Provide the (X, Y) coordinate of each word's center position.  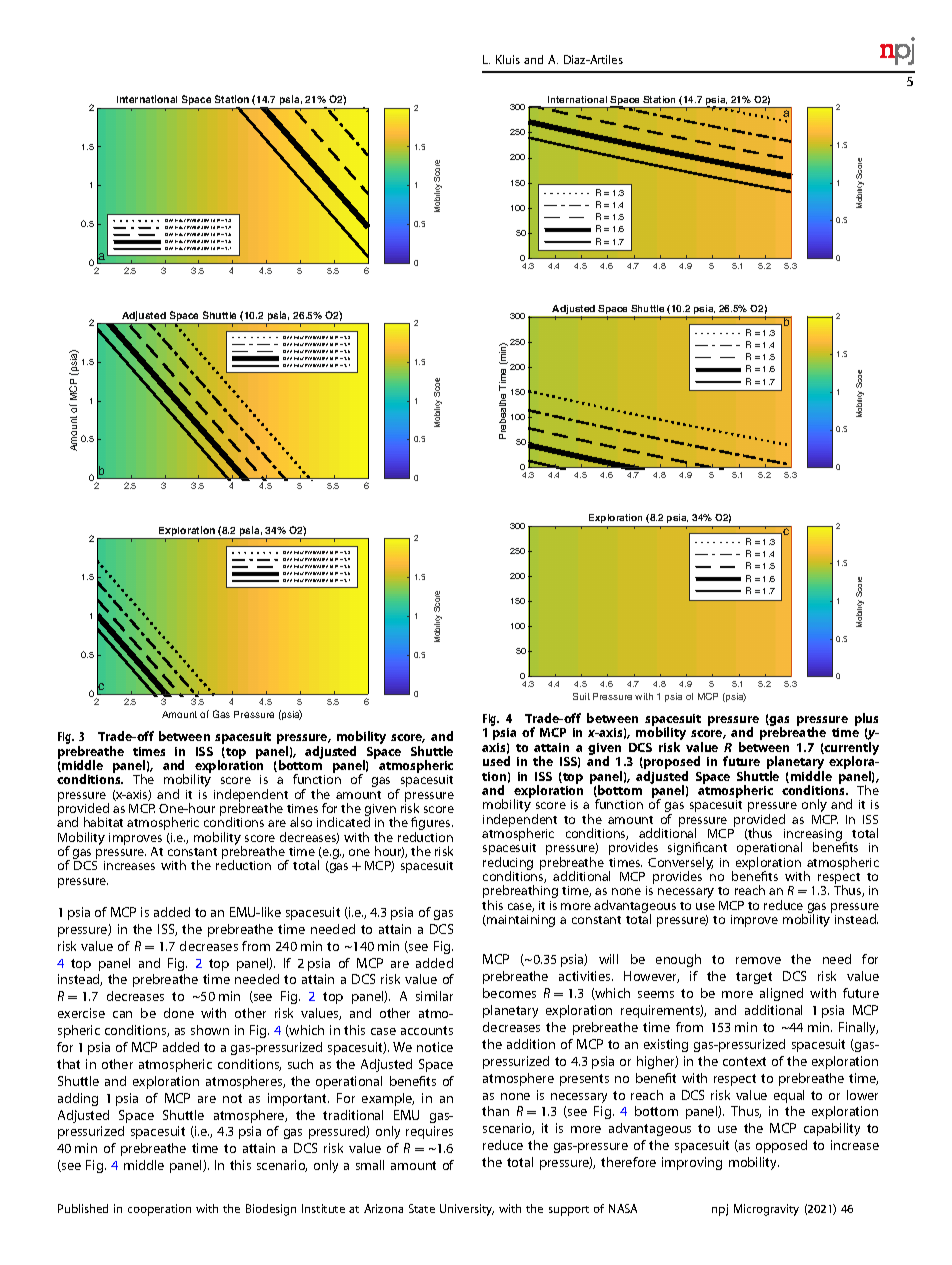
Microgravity (766, 1210)
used (496, 761)
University (467, 1210)
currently (851, 750)
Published (83, 1208)
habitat (103, 822)
